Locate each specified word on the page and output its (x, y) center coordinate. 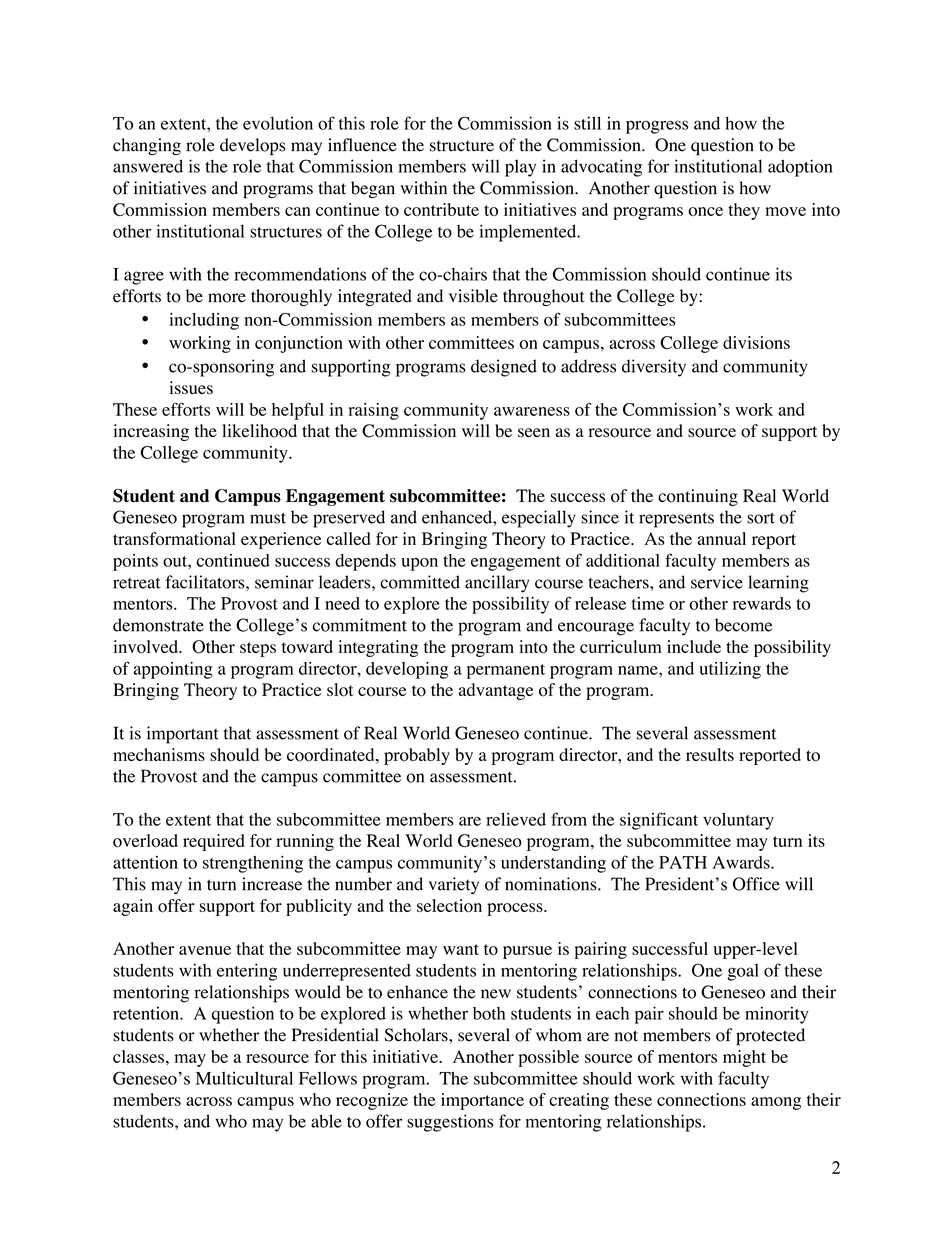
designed (504, 368)
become (743, 625)
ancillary (497, 584)
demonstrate (158, 625)
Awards (742, 862)
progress (657, 127)
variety (454, 886)
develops (253, 147)
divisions (756, 342)
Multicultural (244, 1078)
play (520, 168)
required (214, 842)
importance (482, 1101)
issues (191, 388)
